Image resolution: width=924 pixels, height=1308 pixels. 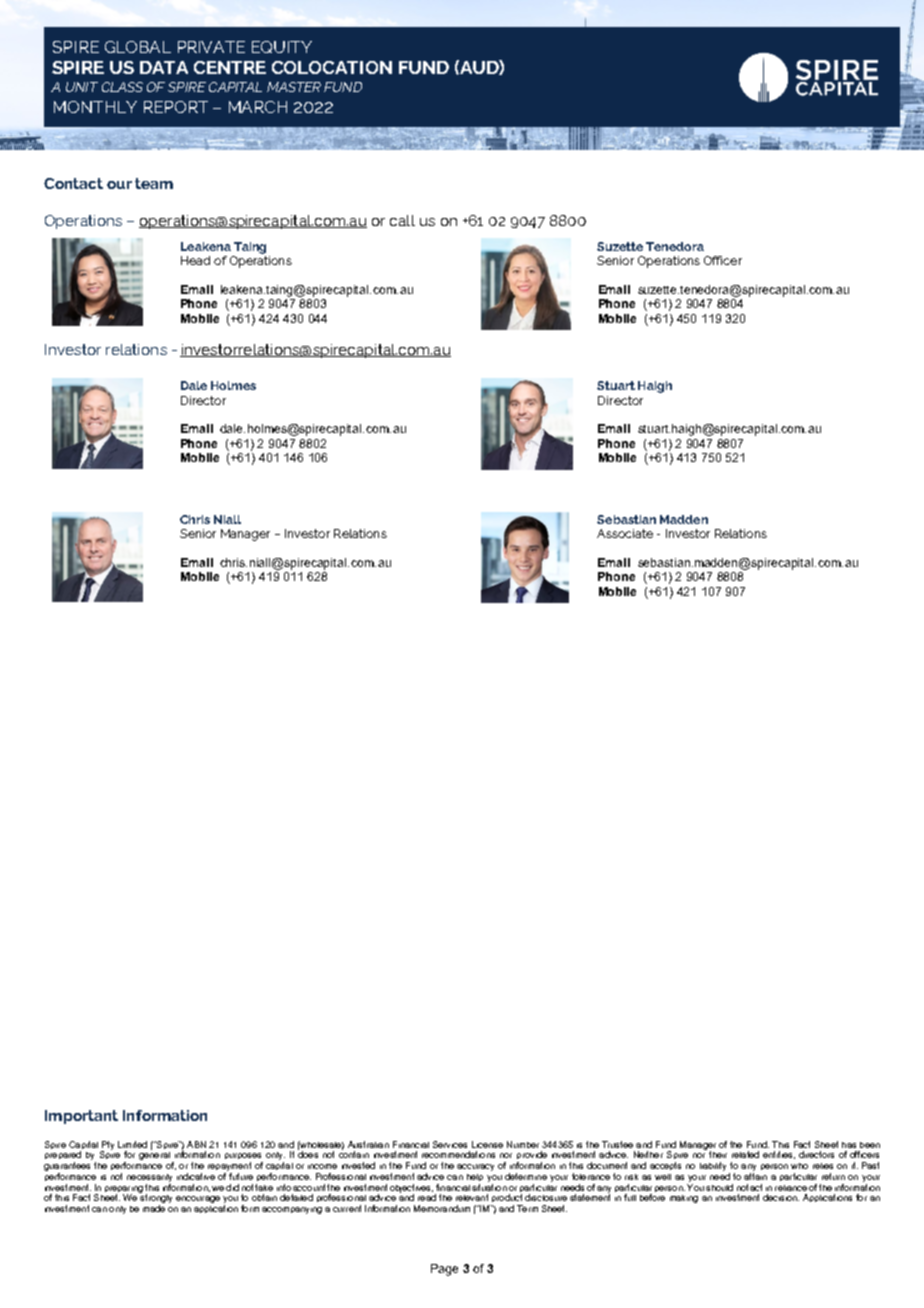 I want to click on Memorandum, so click(x=442, y=1208).
